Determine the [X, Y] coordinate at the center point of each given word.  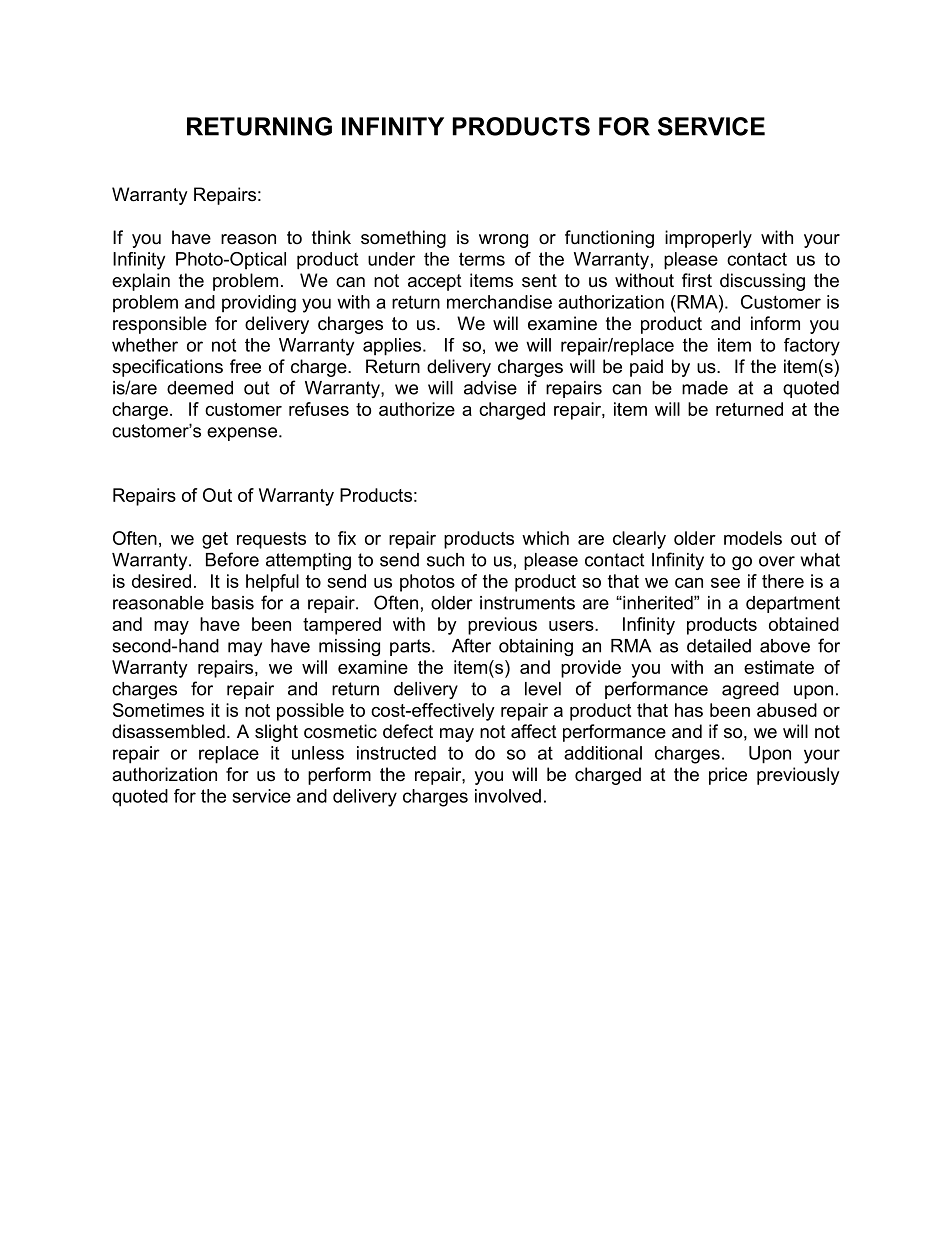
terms [482, 259]
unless [318, 753]
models [753, 538]
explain [141, 282]
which [545, 538]
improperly [708, 239]
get [215, 540]
